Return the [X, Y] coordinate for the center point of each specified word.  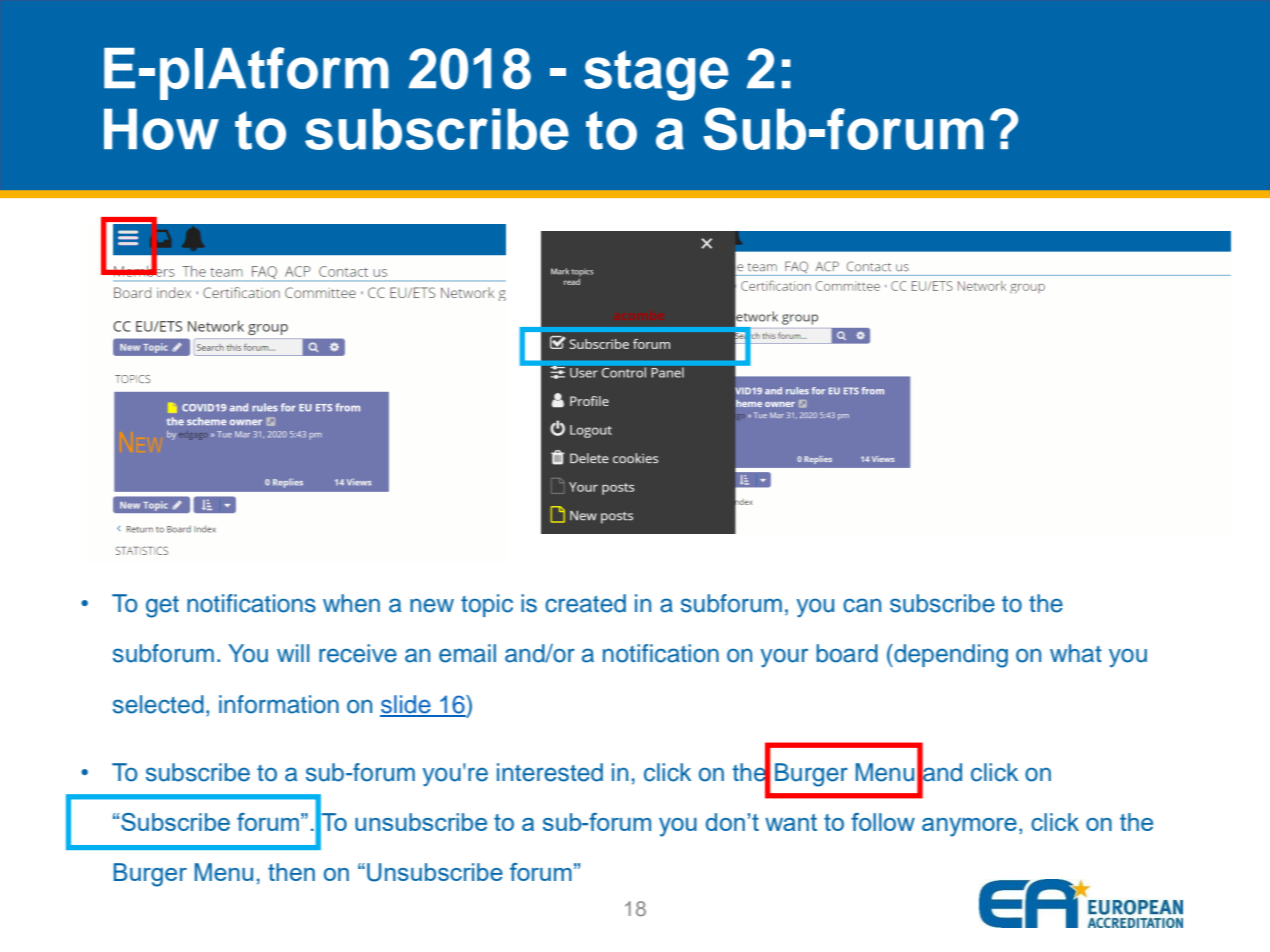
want [791, 822]
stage [656, 75]
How [161, 129]
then [291, 872]
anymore [969, 827]
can [862, 605]
